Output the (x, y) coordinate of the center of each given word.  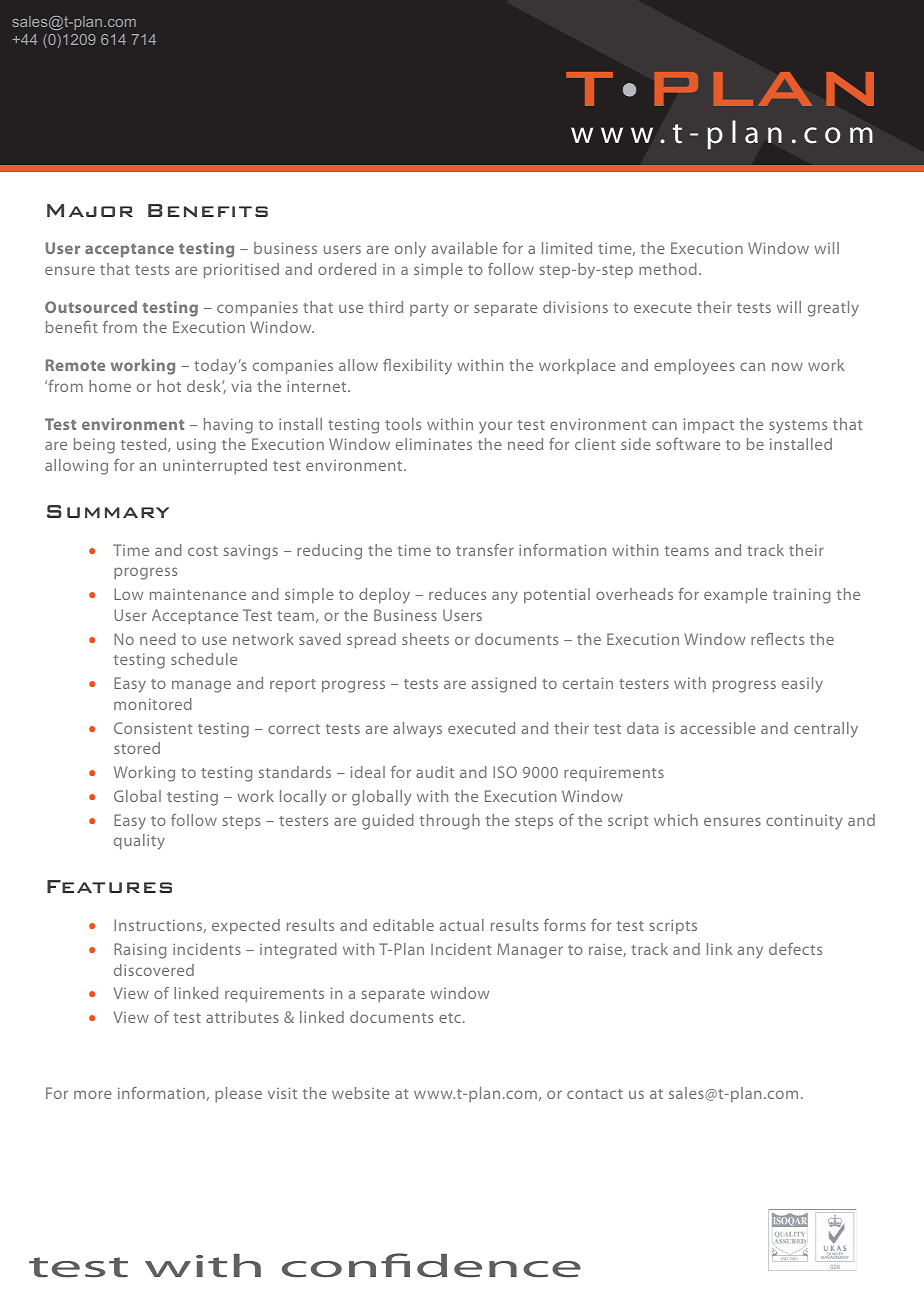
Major (90, 210)
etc (451, 1018)
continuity (804, 822)
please (238, 1095)
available (464, 248)
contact (595, 1094)
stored (137, 748)
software (688, 444)
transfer (485, 550)
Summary (108, 511)
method (668, 269)
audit (435, 772)
